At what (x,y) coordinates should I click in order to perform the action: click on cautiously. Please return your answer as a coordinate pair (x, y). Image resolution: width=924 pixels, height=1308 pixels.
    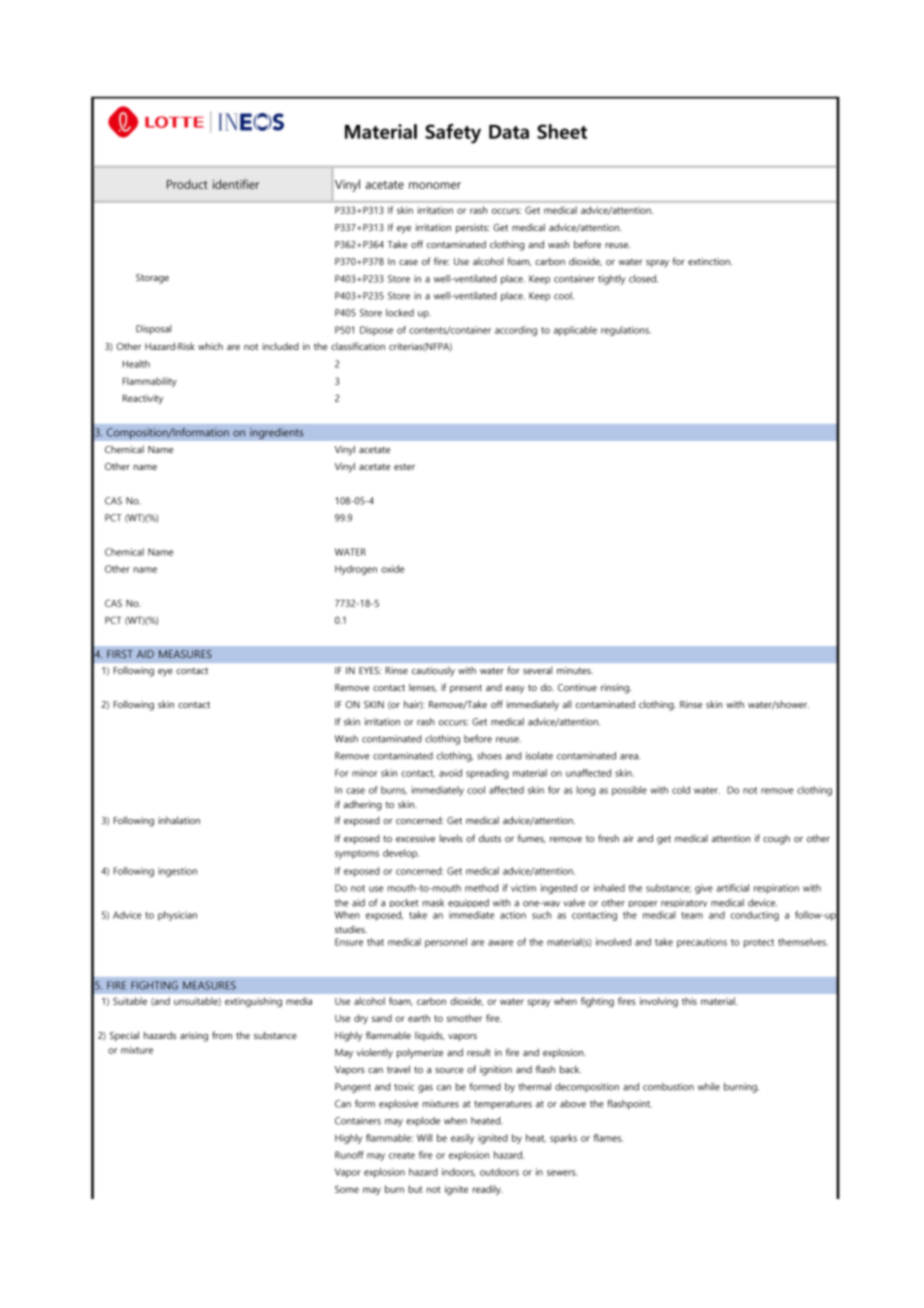
    Looking at the image, I should click on (433, 672).
